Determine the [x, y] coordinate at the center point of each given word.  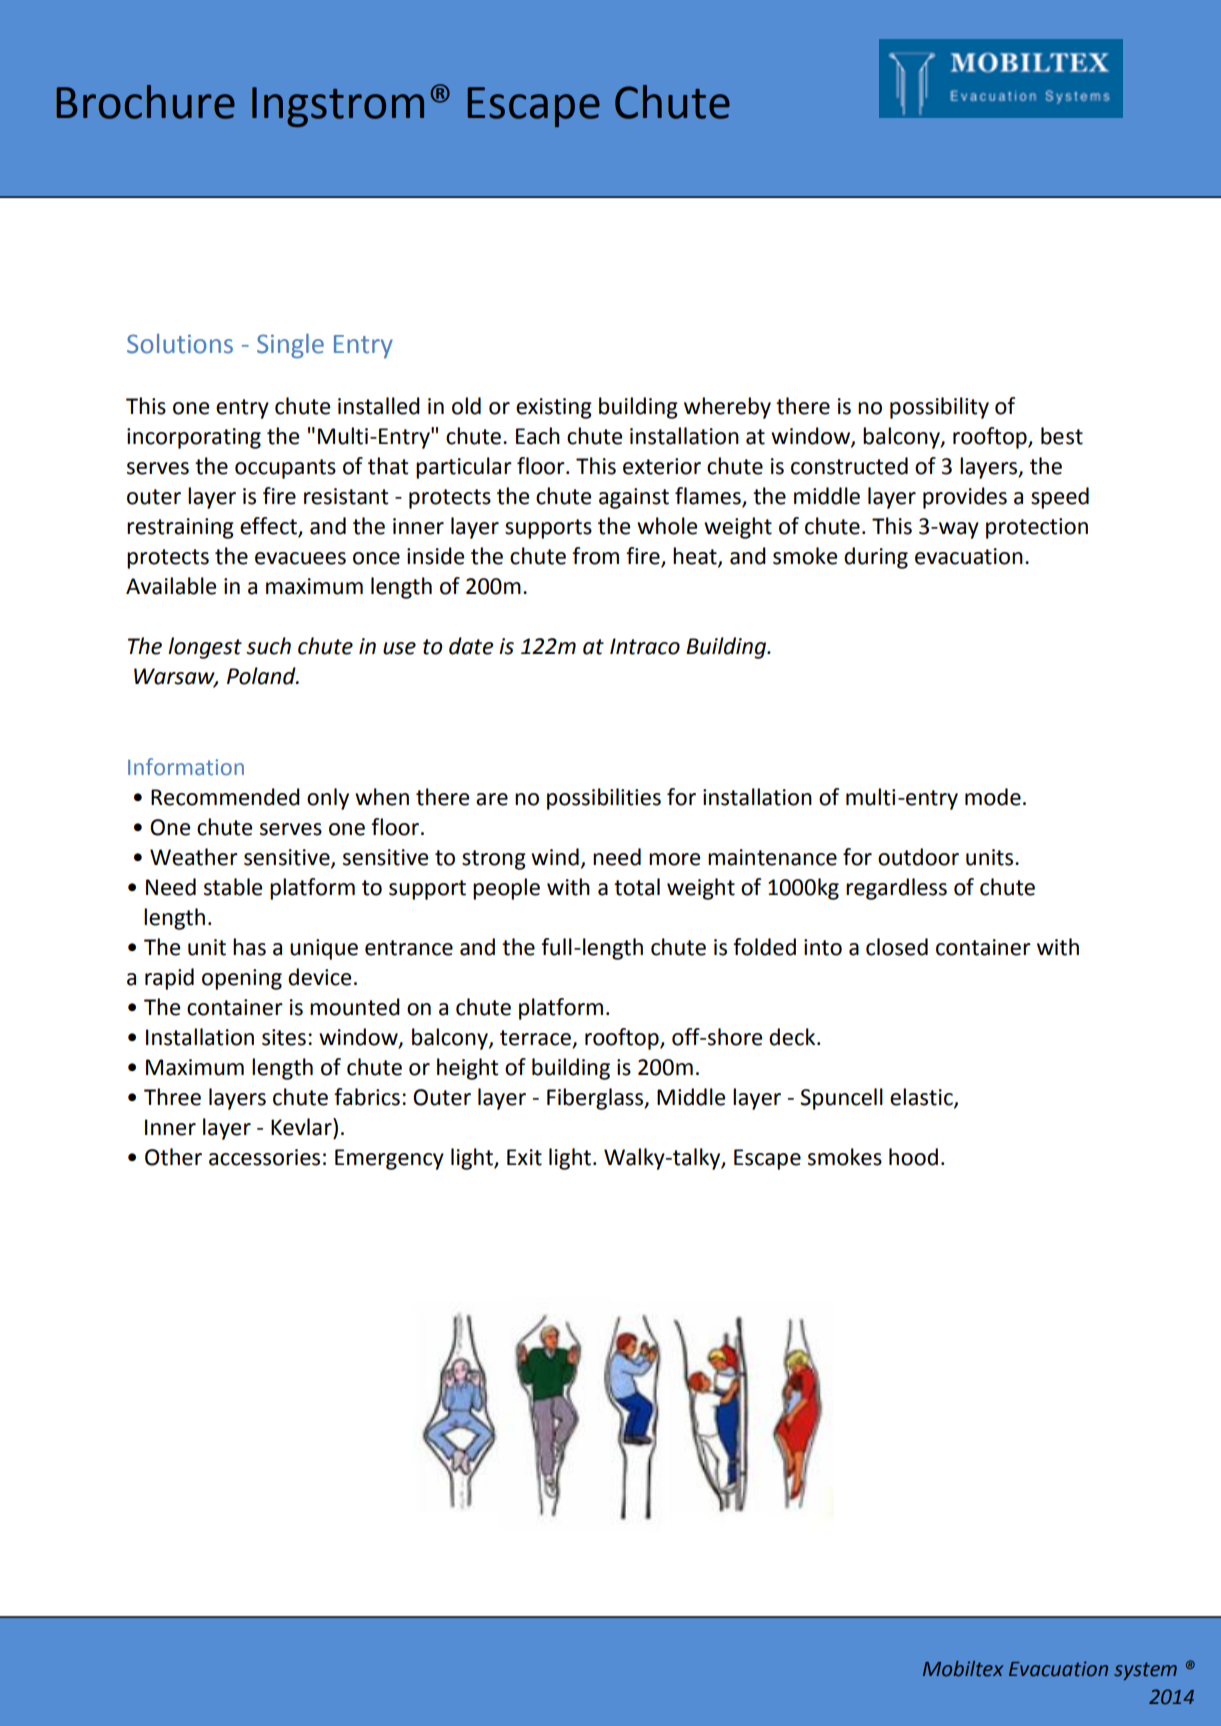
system [1145, 1671]
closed [897, 947]
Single [290, 346]
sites [284, 1037]
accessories [264, 1157]
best [1062, 436]
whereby [727, 408]
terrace [536, 1039]
